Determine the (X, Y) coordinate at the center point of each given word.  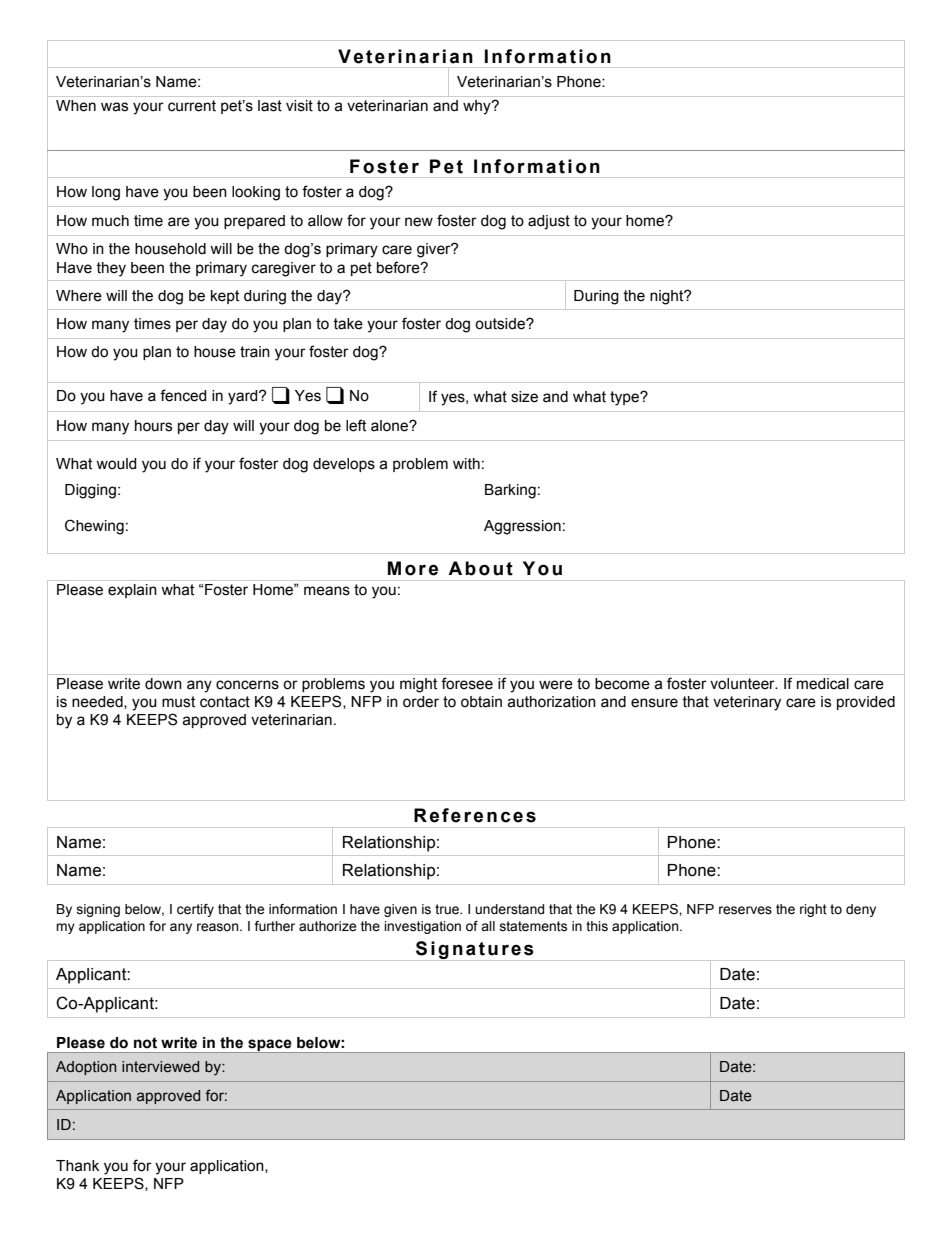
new (419, 222)
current (192, 106)
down (163, 684)
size (524, 397)
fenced (183, 395)
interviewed (160, 1067)
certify (195, 910)
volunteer (743, 684)
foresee (467, 683)
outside (501, 324)
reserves (745, 910)
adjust (549, 222)
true (448, 909)
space (270, 1046)
